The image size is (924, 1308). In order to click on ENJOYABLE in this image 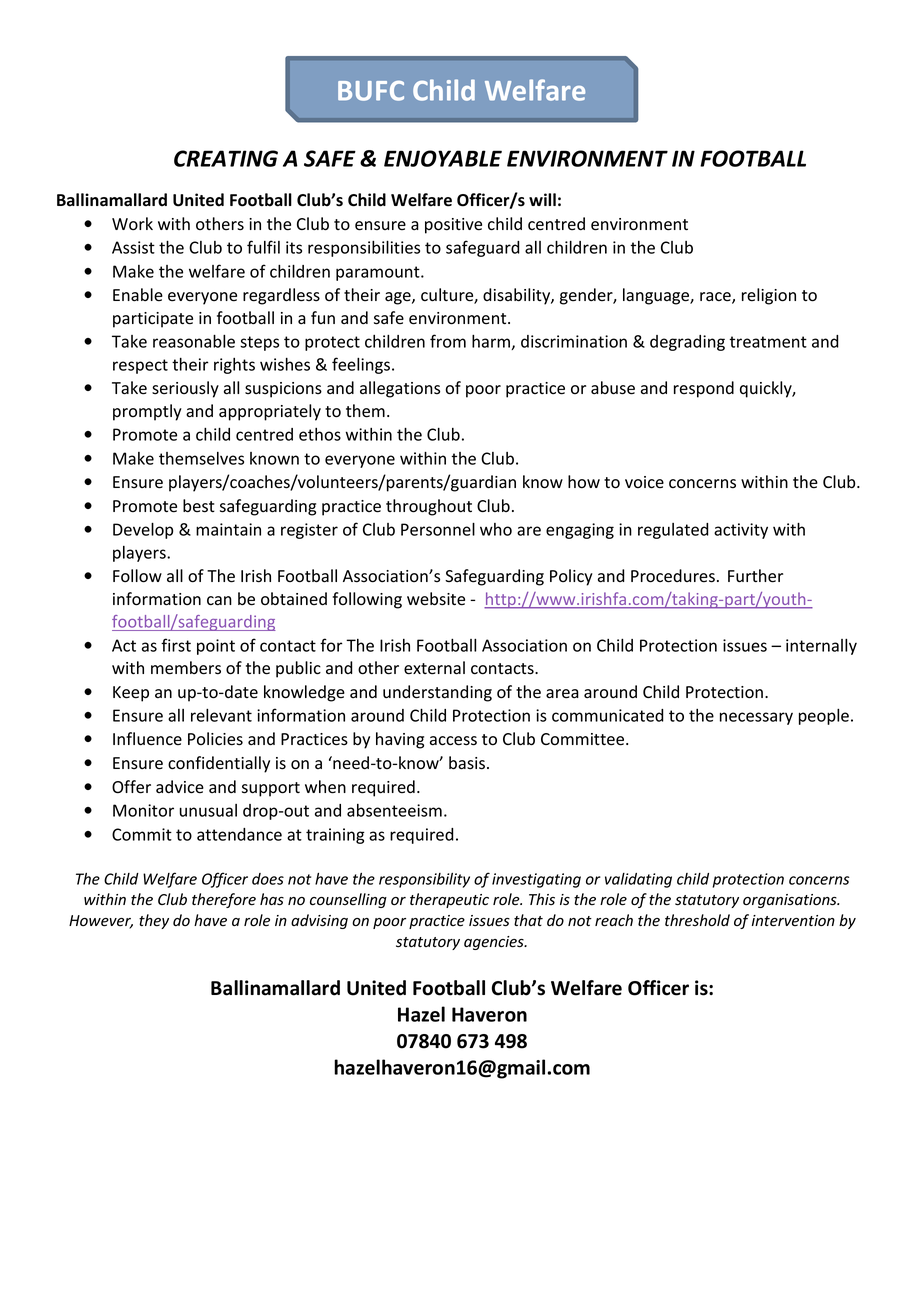, I will do `click(443, 158)`.
